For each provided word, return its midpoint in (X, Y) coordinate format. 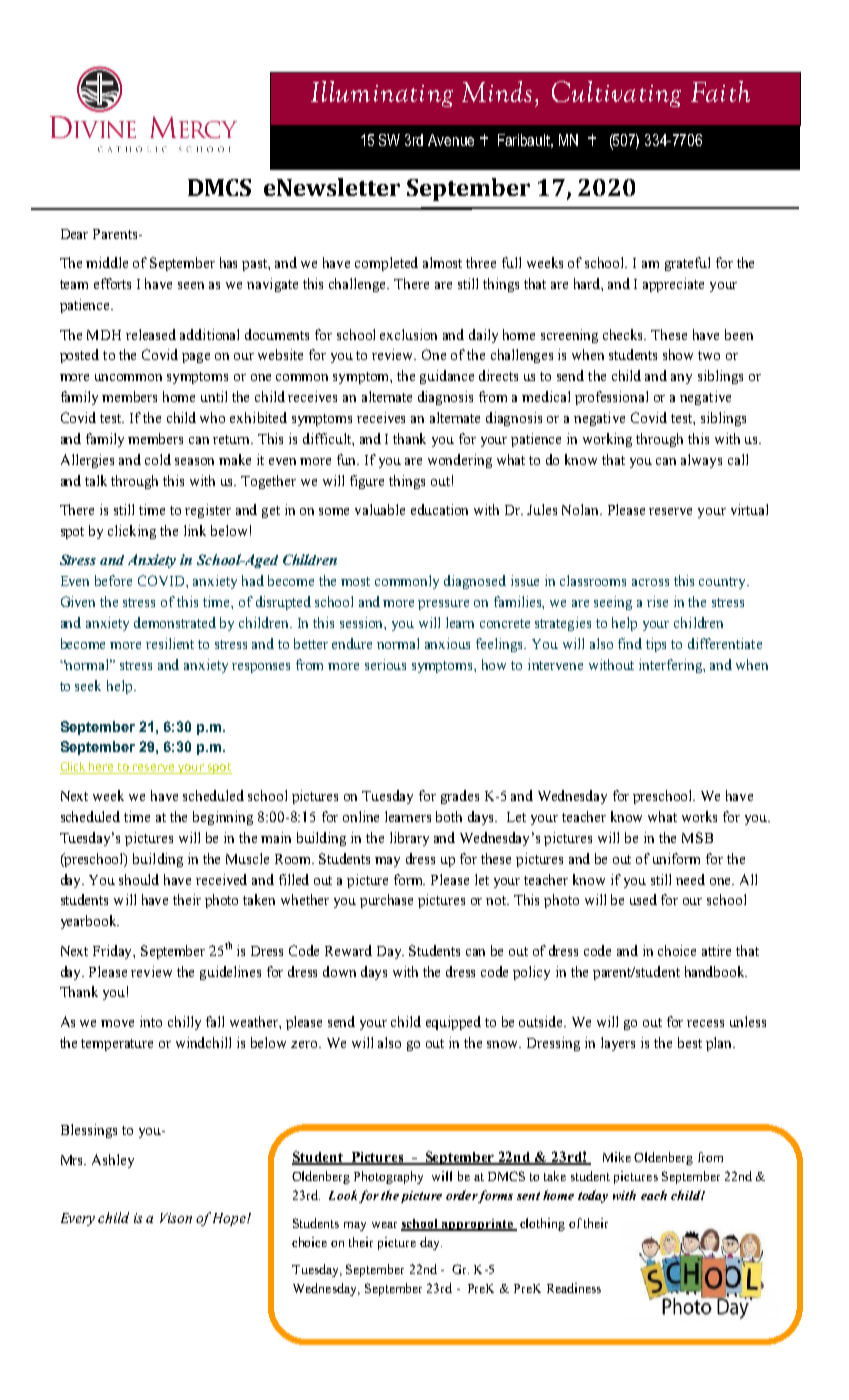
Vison (176, 1218)
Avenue (451, 140)
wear (384, 1225)
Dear (74, 234)
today (593, 1196)
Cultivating (616, 94)
